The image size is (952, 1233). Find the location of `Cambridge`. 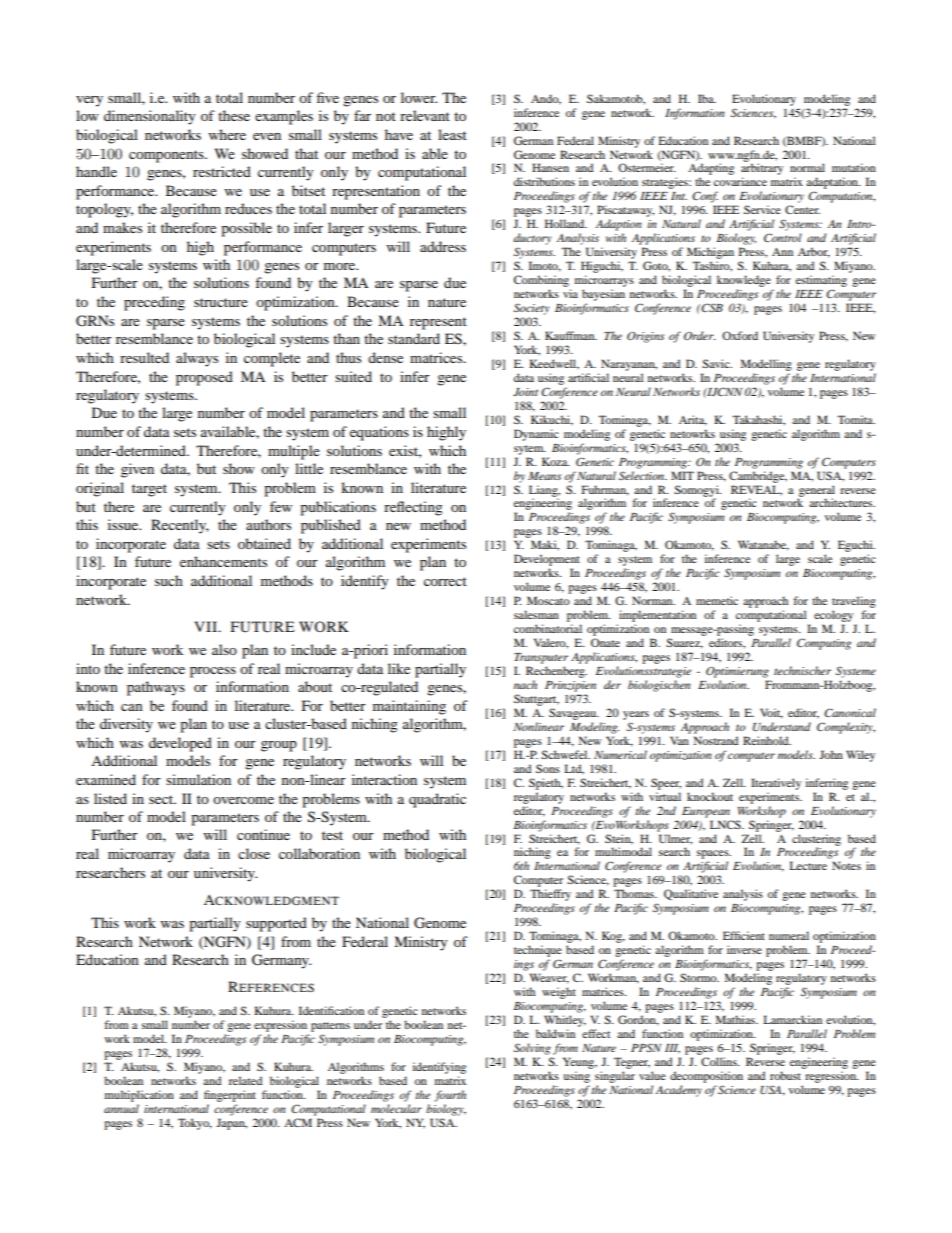

Cambridge is located at coordinates (758, 477).
